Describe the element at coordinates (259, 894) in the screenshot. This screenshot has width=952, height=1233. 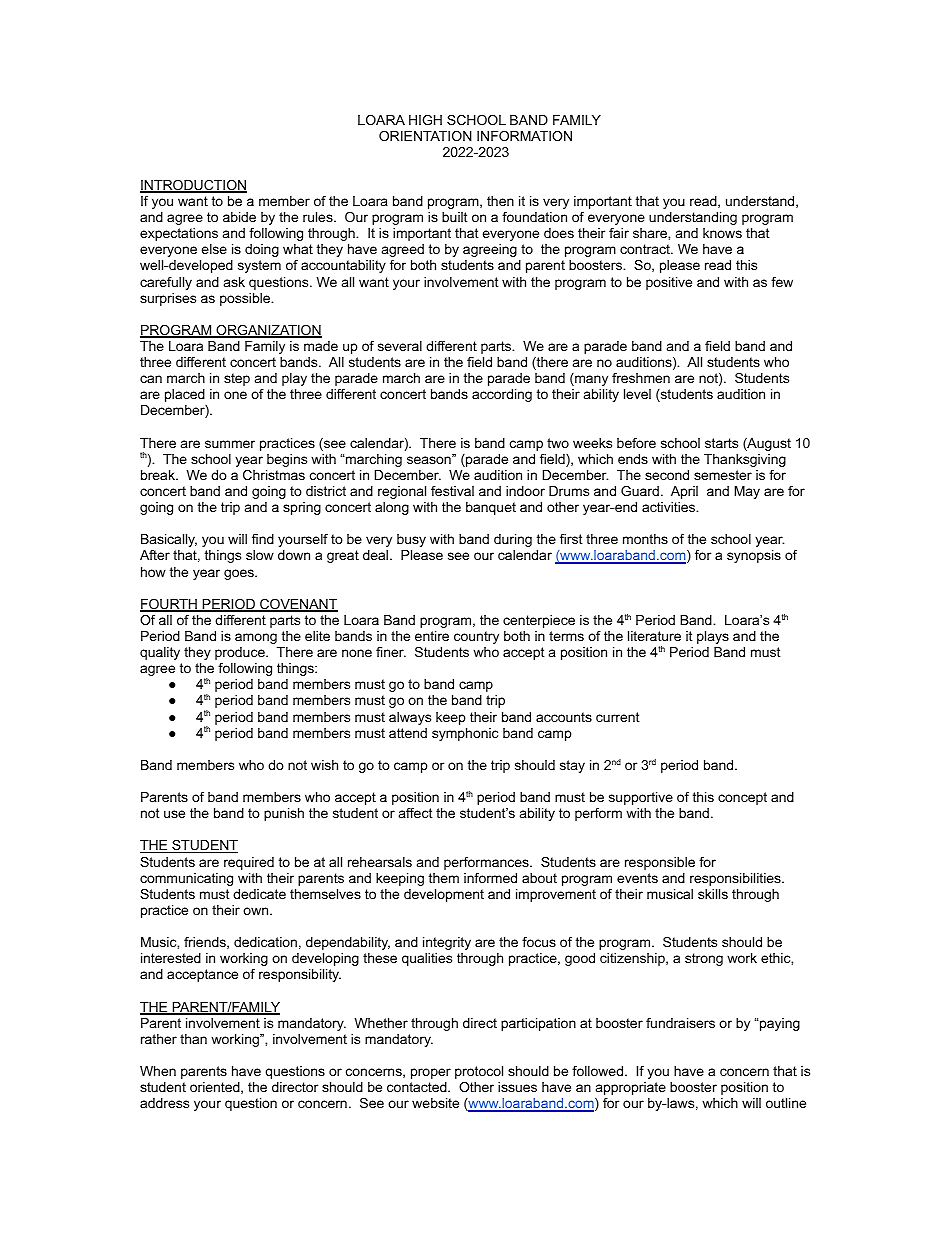
I see `dedicate` at that location.
